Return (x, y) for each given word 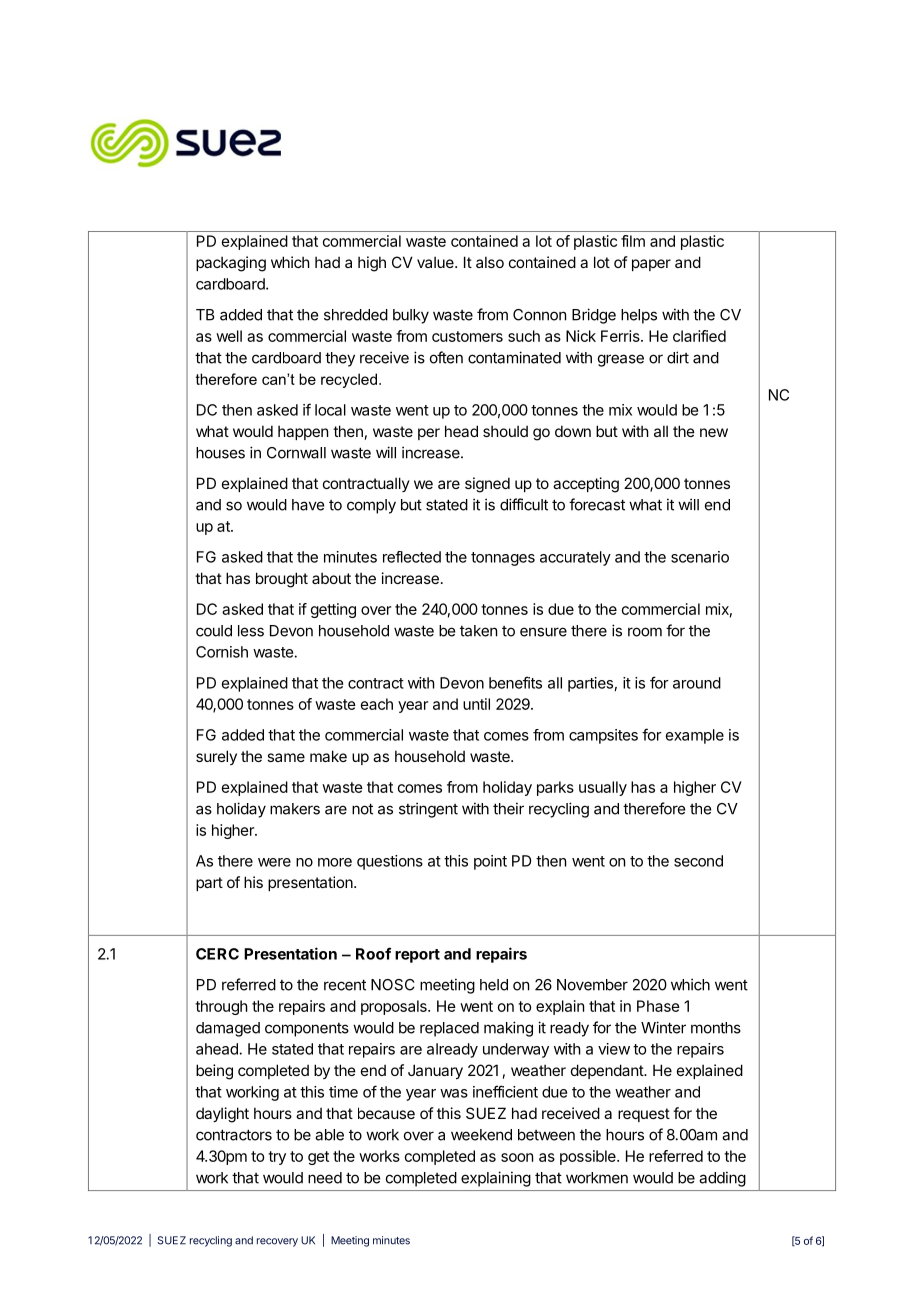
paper (651, 265)
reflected (412, 557)
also (490, 262)
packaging (231, 264)
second (698, 861)
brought (282, 580)
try (277, 1158)
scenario (700, 557)
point (490, 862)
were (274, 862)
